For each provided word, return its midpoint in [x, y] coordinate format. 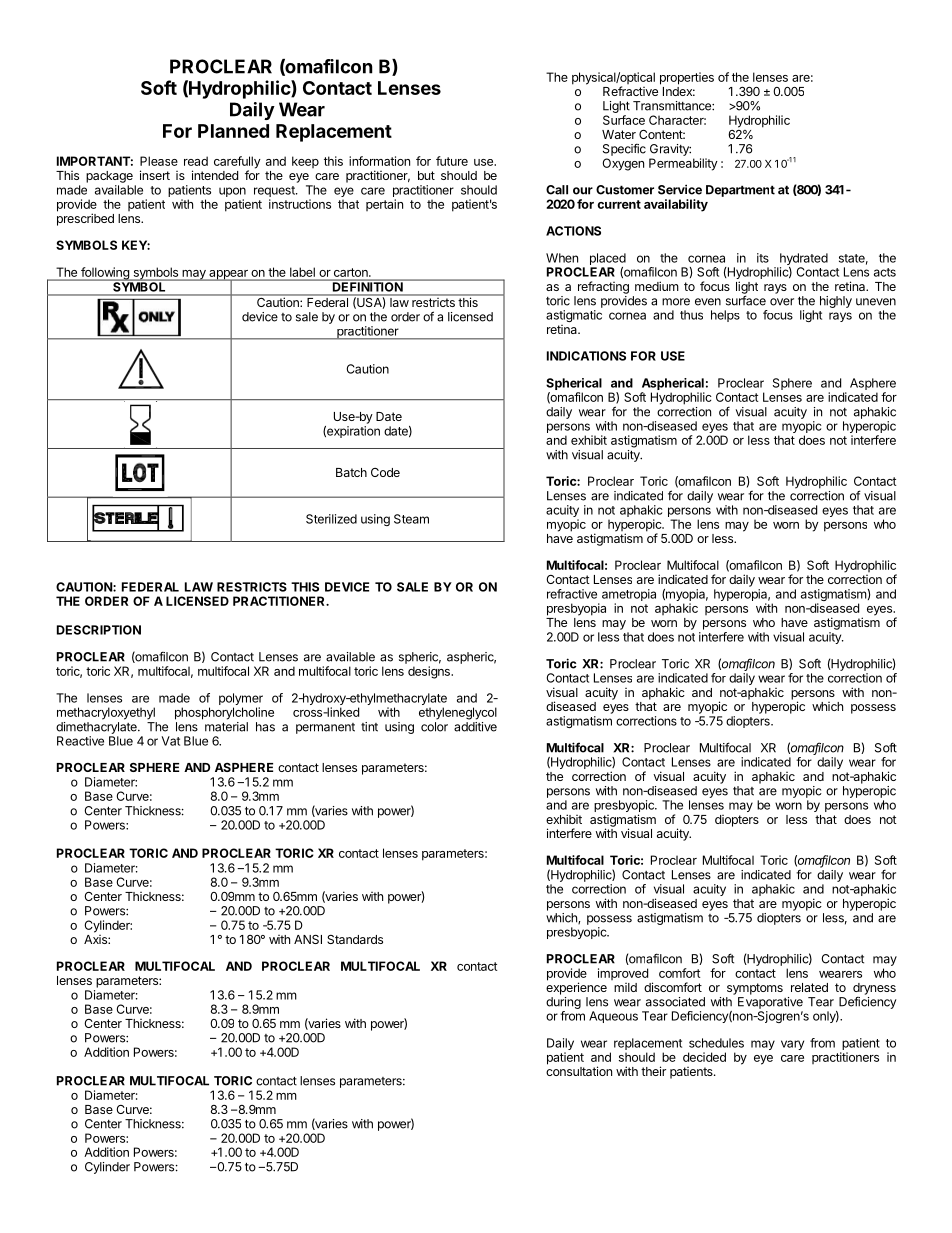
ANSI [308, 939]
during [563, 1003]
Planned [233, 131]
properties [687, 78]
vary [792, 1045]
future [452, 161]
